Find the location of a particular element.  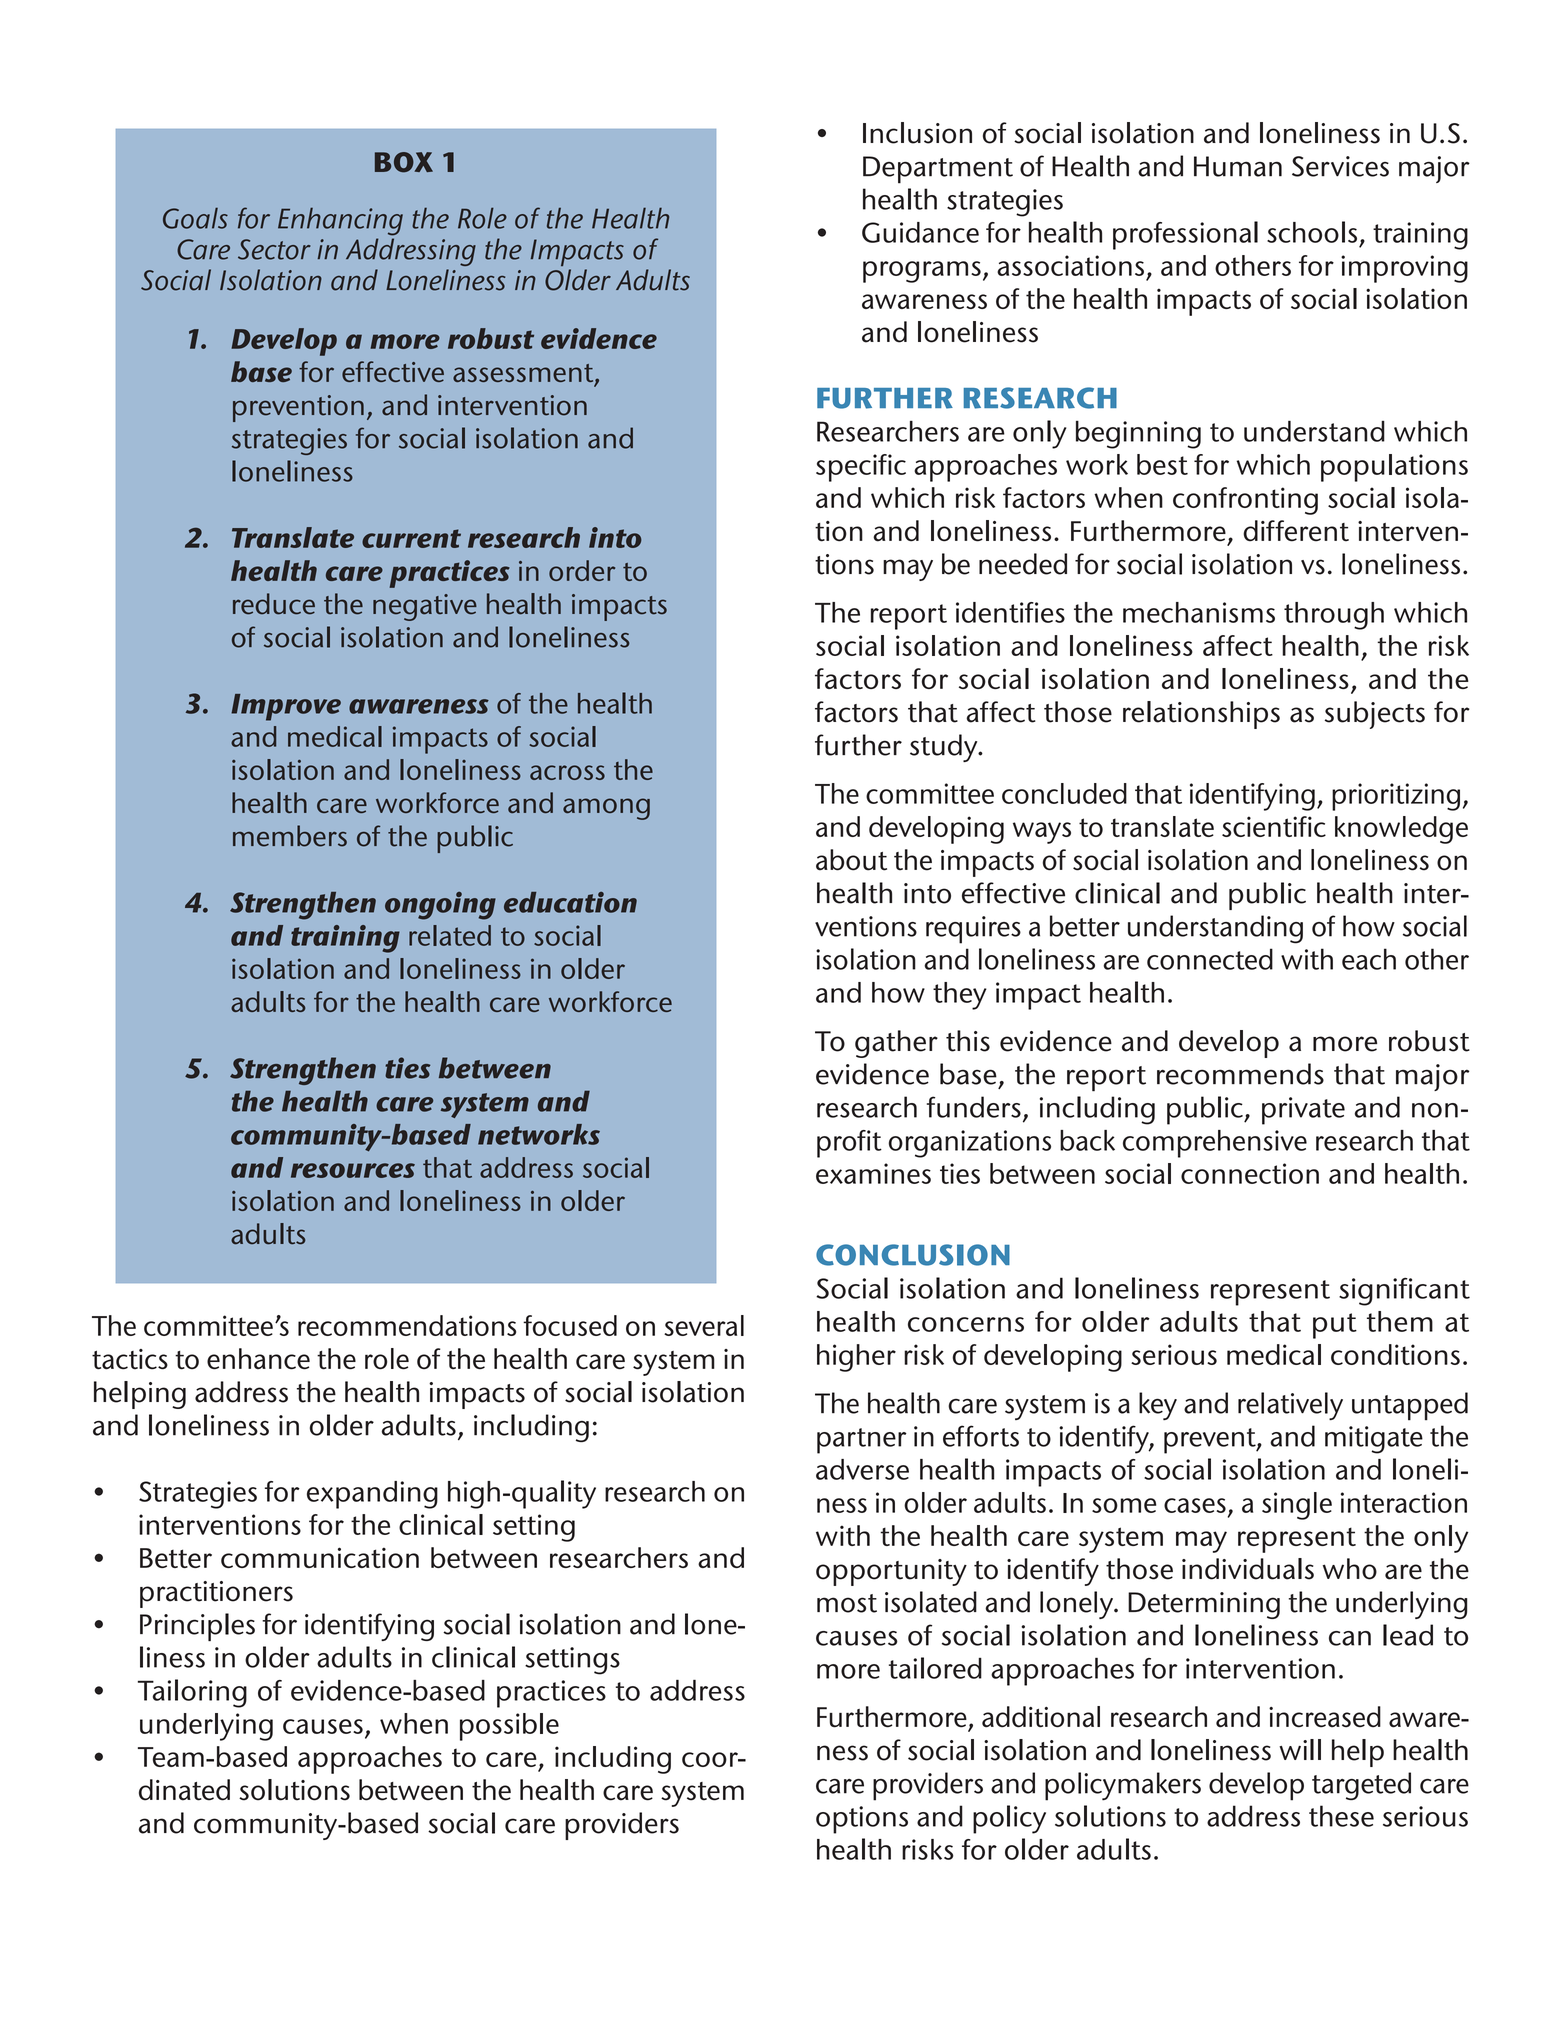

Tailoring is located at coordinates (192, 1693).
